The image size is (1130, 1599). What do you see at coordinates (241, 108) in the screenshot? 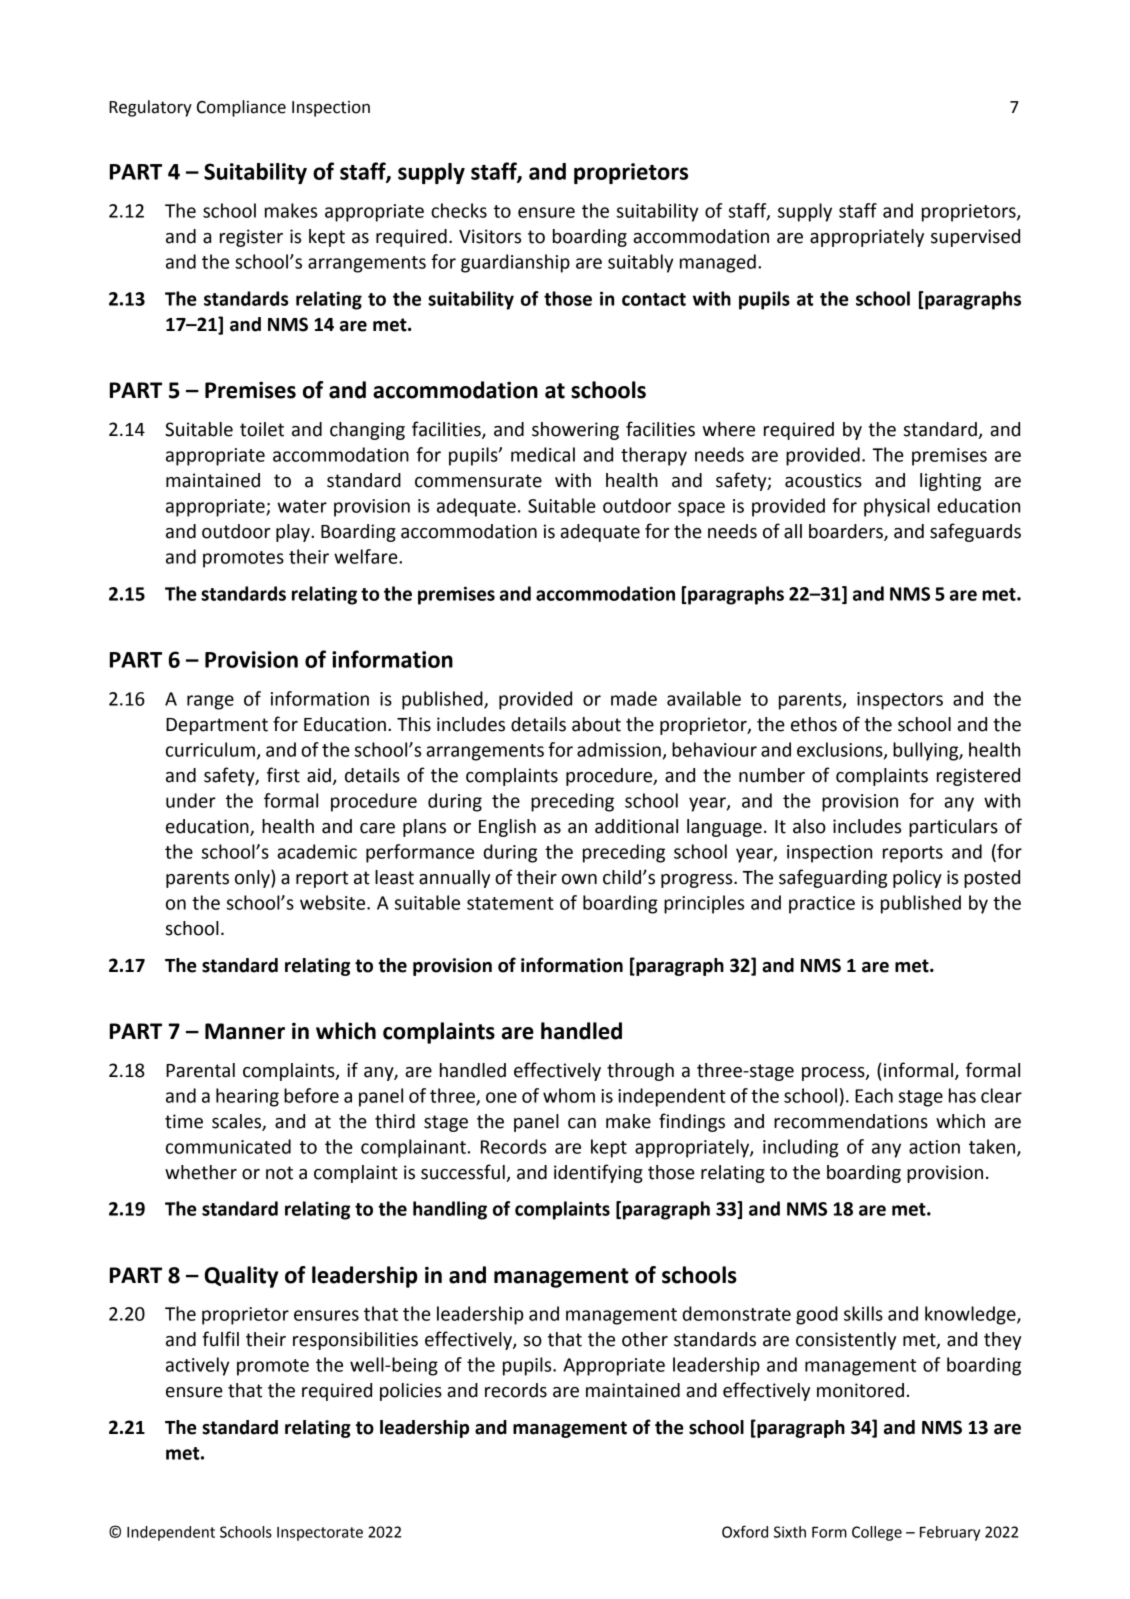
I see `Compliance` at bounding box center [241, 108].
